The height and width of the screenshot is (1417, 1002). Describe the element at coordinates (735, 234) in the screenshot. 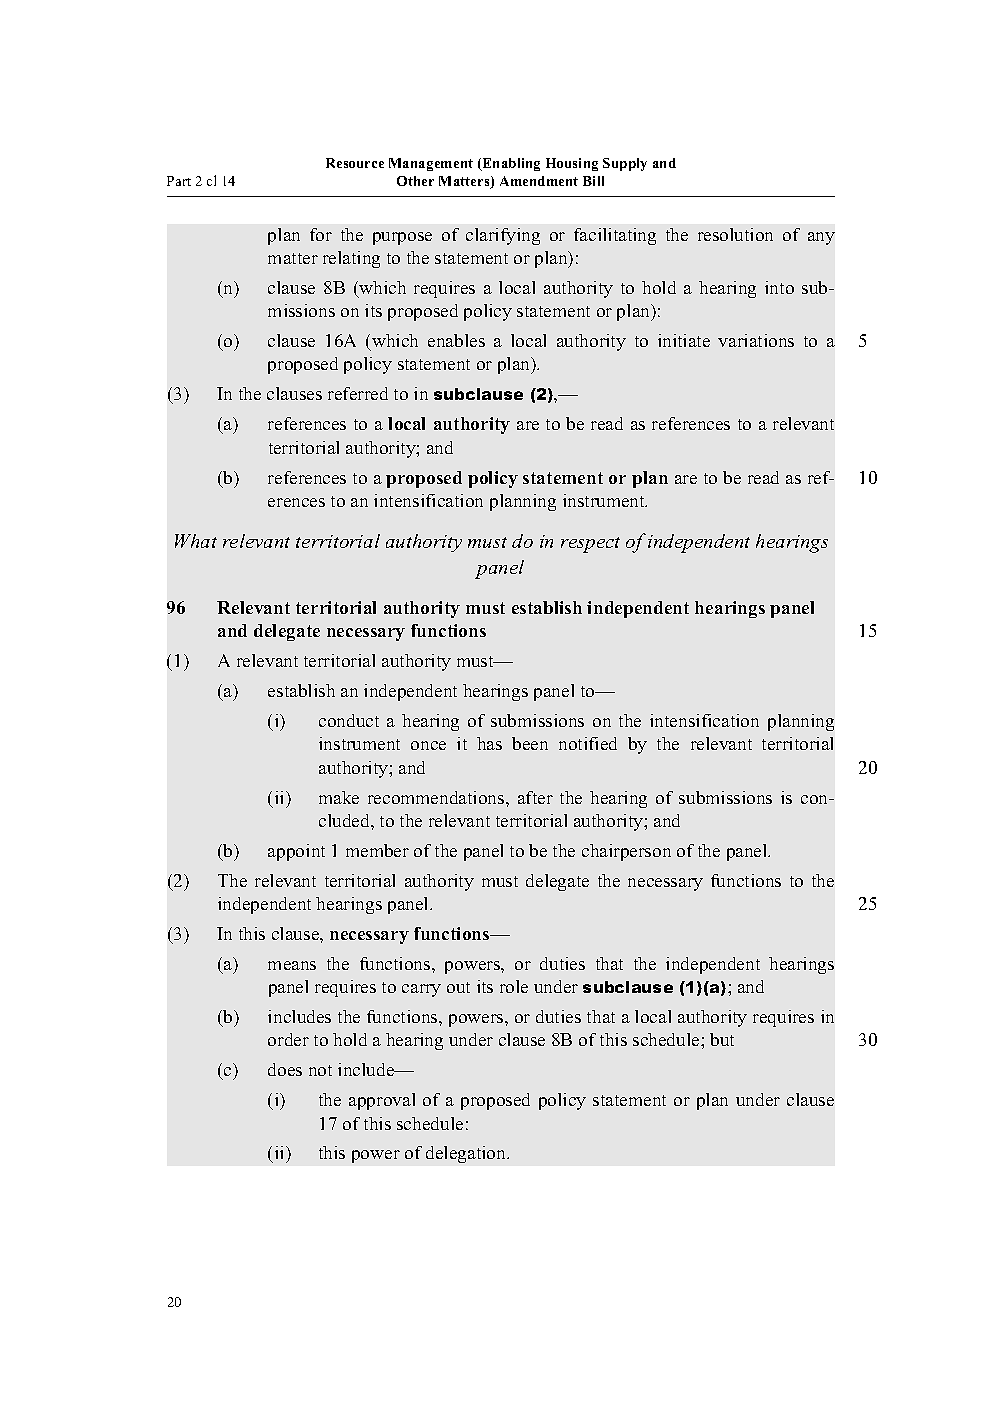

I see `resolution` at that location.
